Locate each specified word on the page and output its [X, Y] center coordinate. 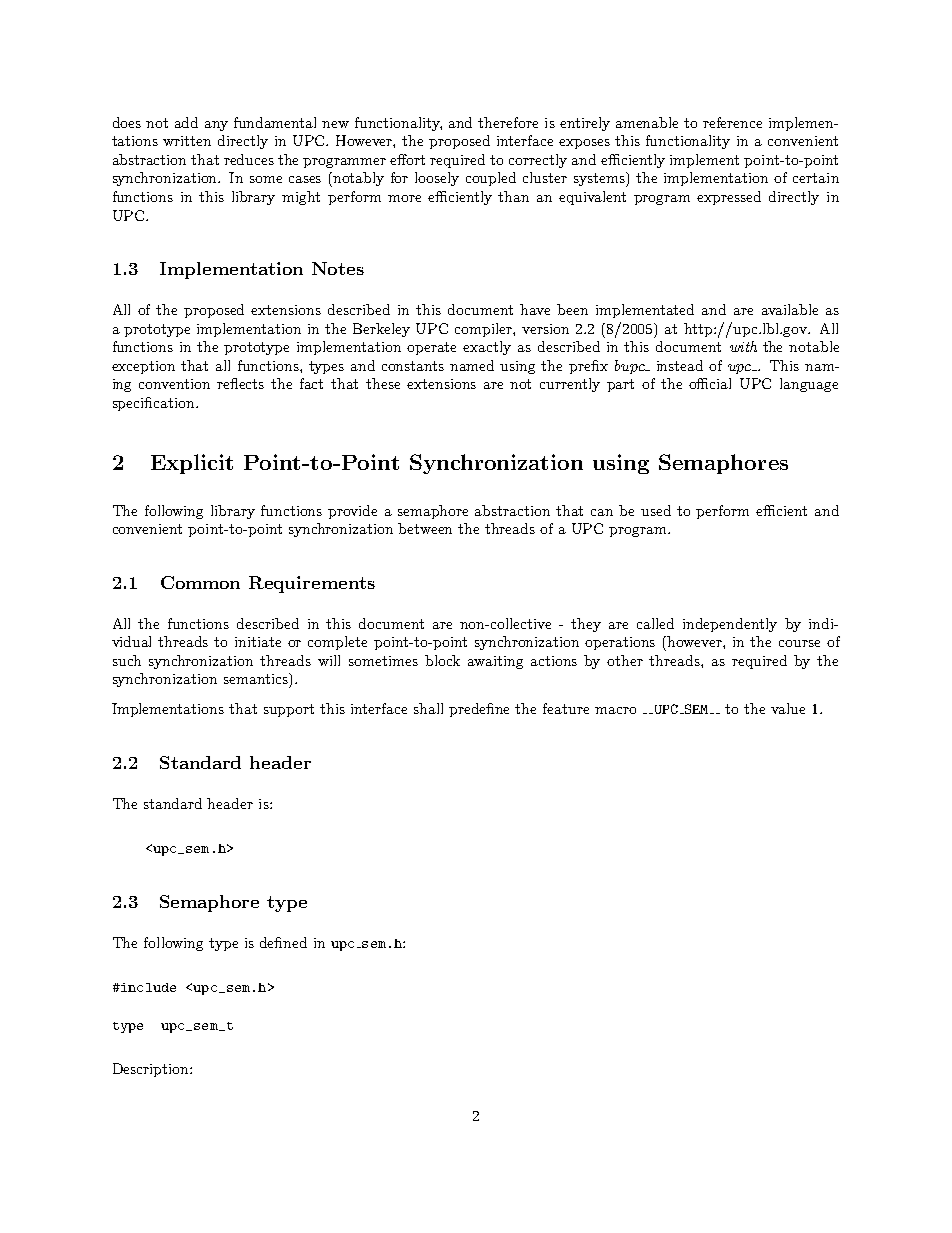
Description [152, 1070]
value [788, 708]
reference [732, 122]
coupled [491, 179]
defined [283, 942]
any [216, 126]
